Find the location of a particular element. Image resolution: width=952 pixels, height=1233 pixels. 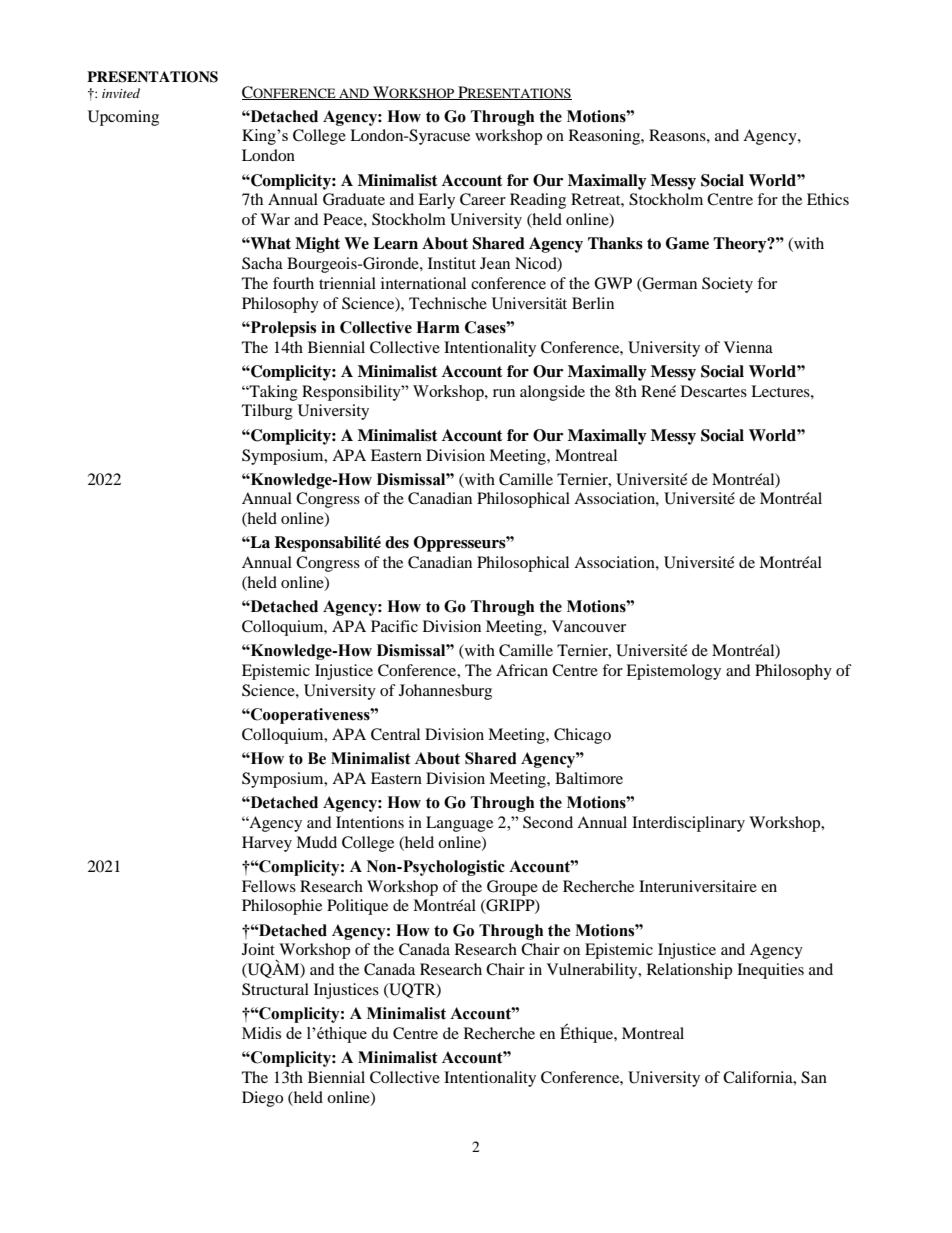

Career is located at coordinates (483, 199).
